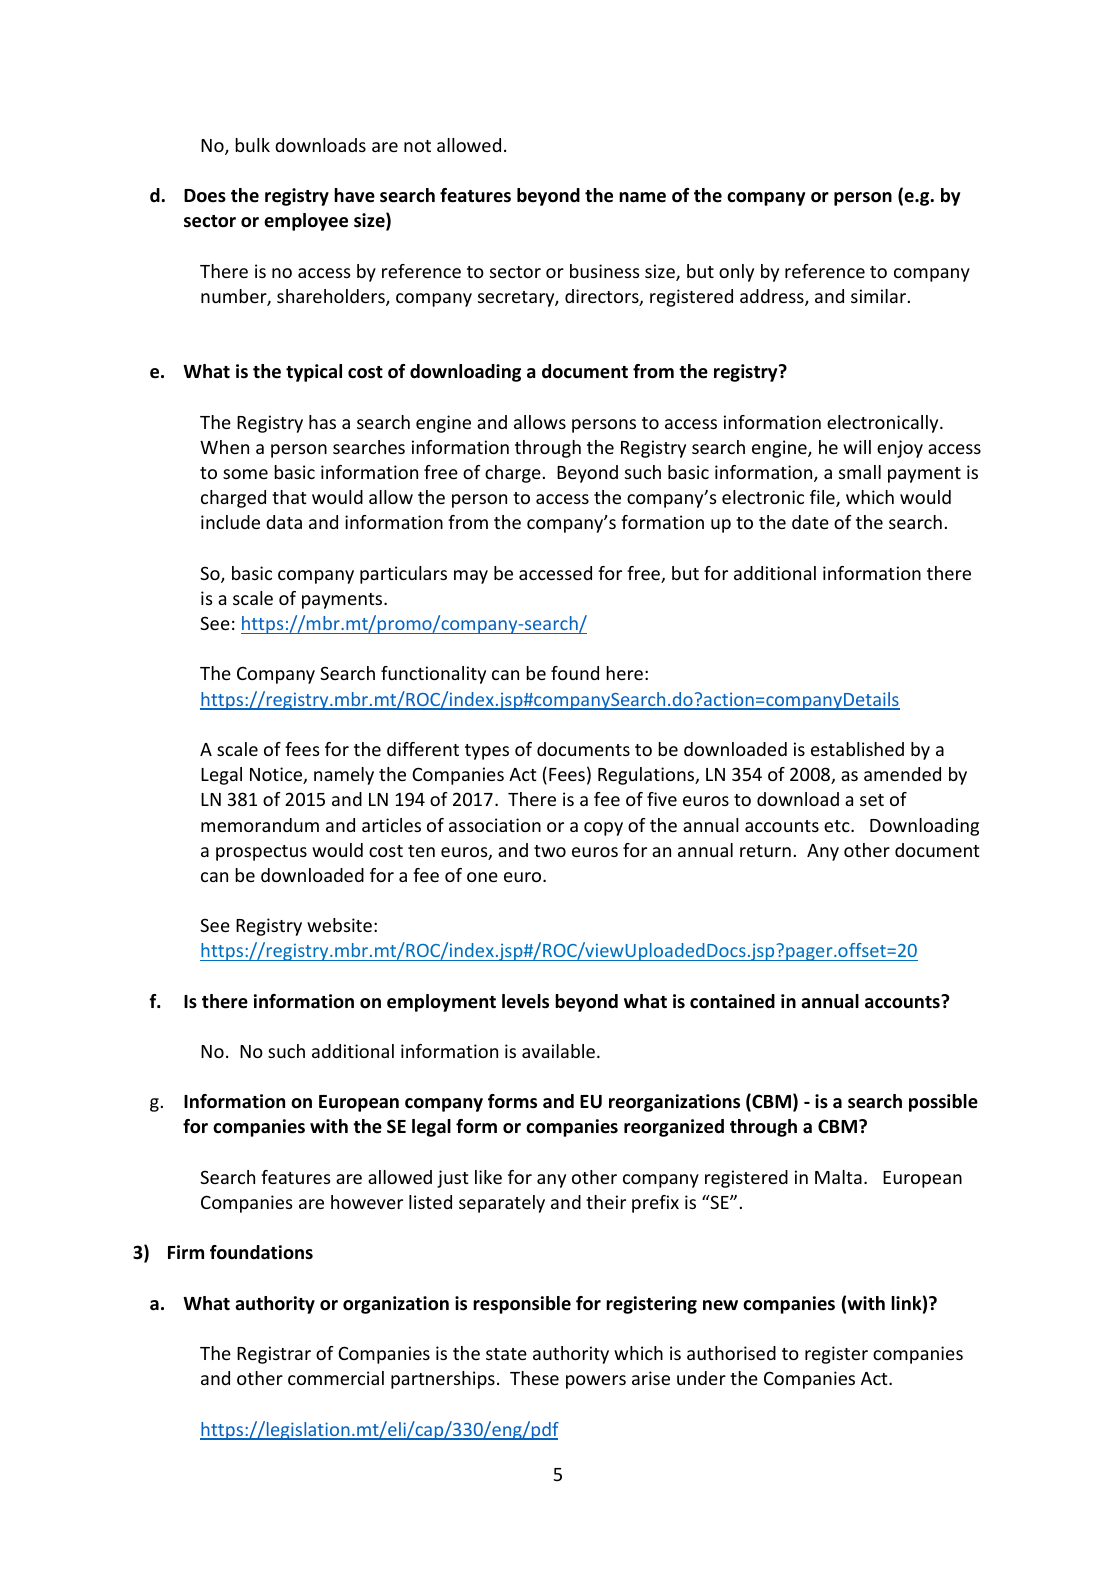 This screenshot has height=1578, width=1116. I want to click on bulk, so click(252, 145).
